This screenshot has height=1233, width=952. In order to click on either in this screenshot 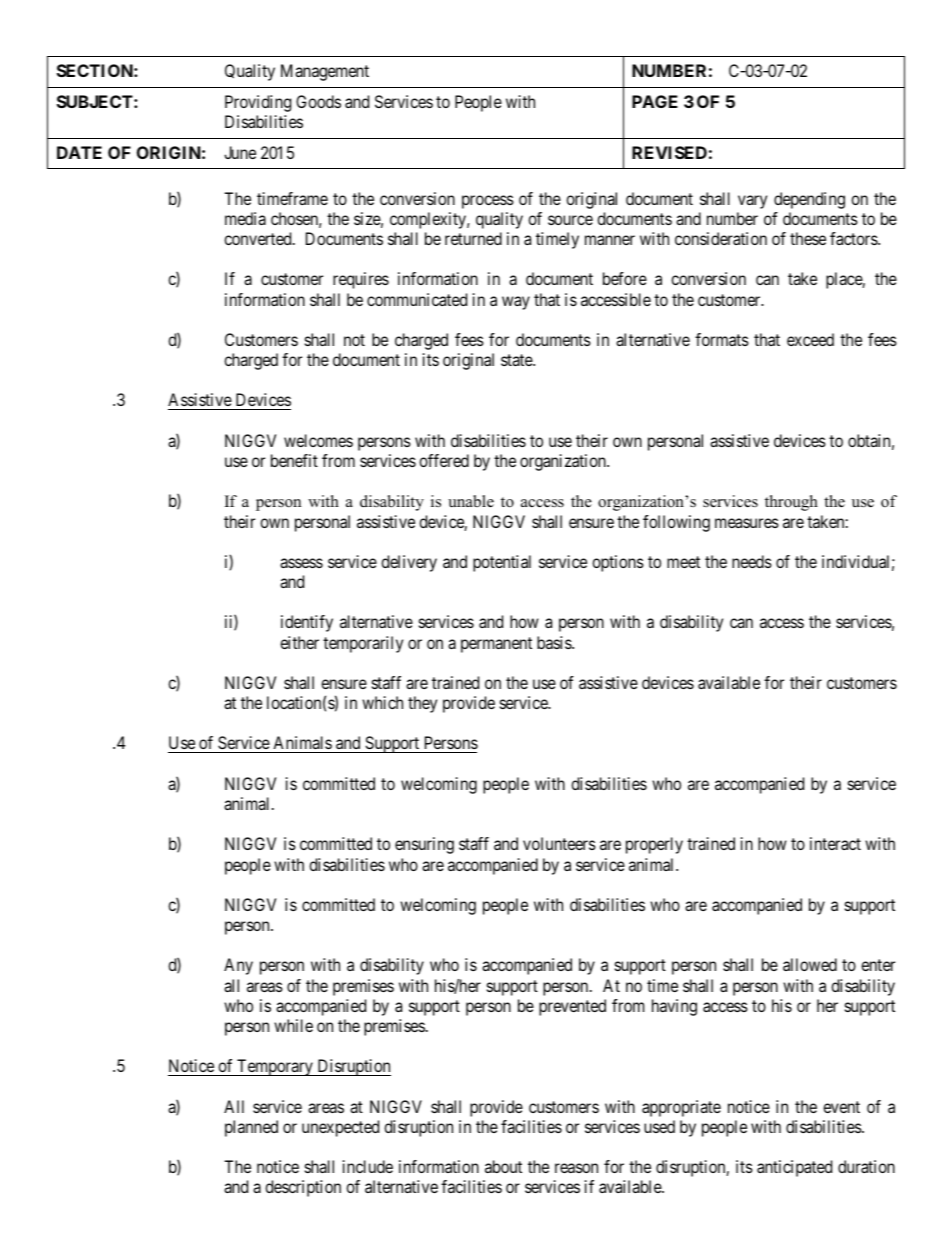, I will do `click(299, 642)`.
